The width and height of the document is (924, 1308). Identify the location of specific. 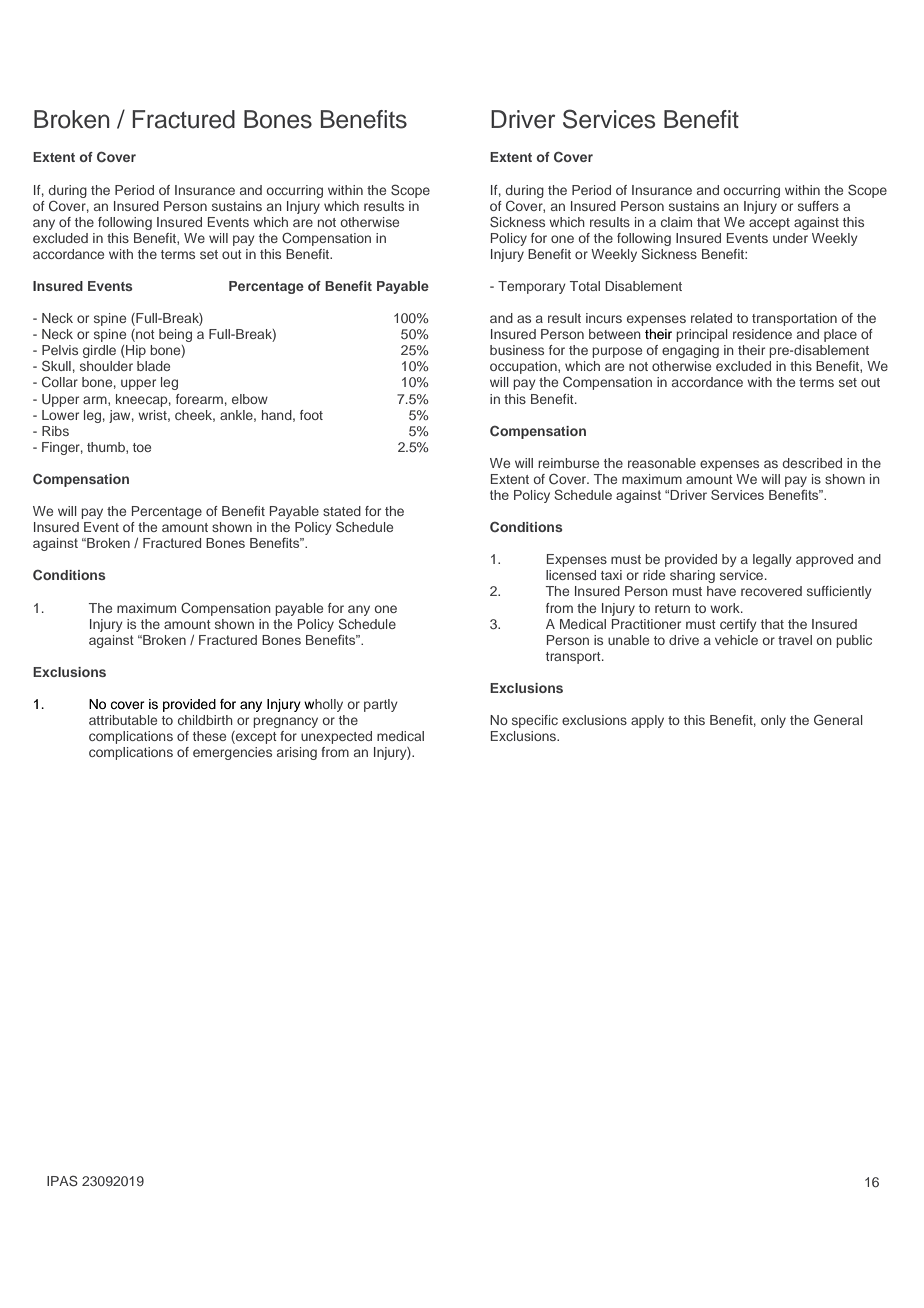
(535, 721).
